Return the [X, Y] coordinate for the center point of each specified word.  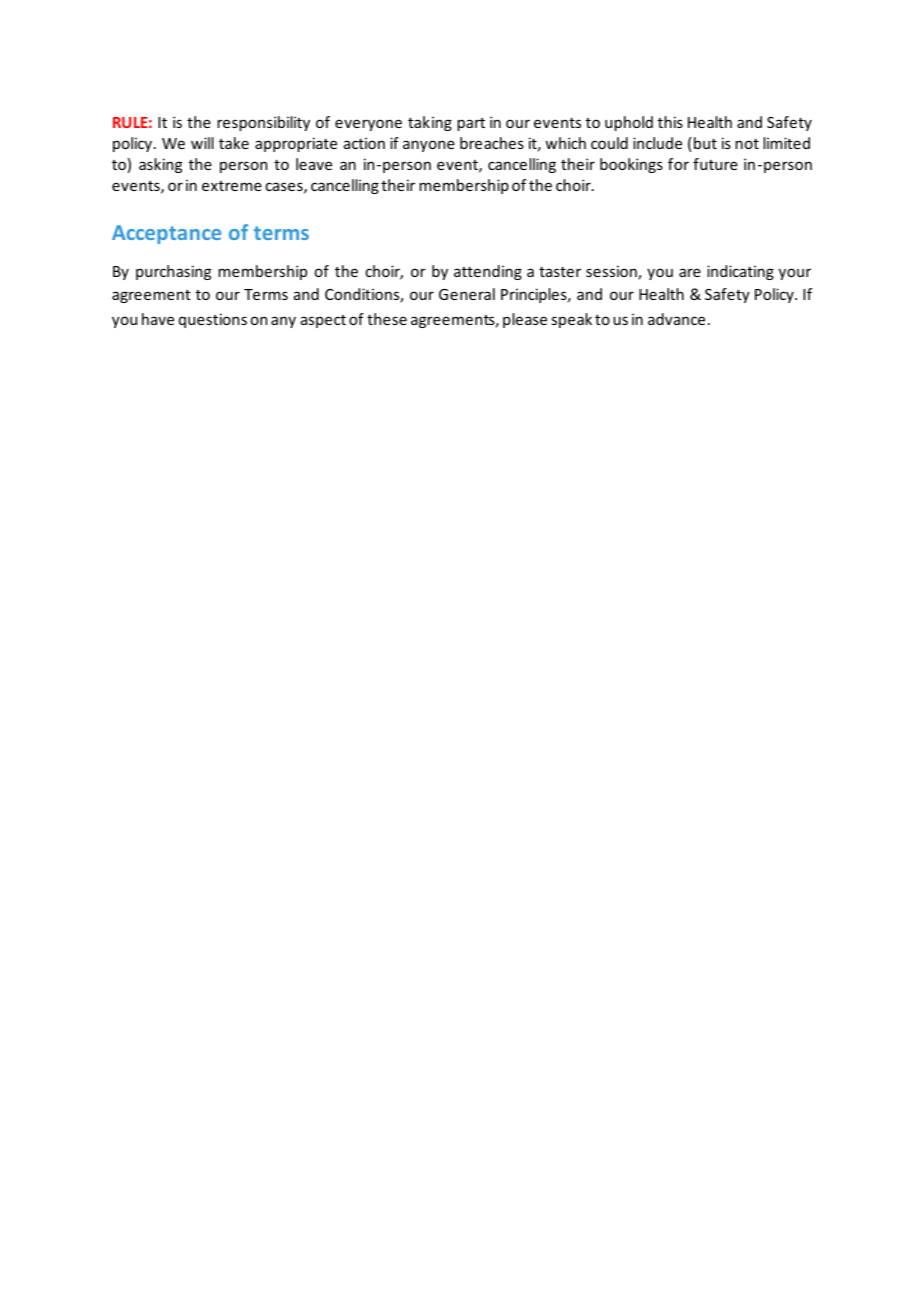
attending [488, 272]
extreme [232, 186]
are [690, 272]
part [471, 124]
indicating [740, 272]
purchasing [173, 272]
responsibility [263, 123]
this [670, 122]
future [715, 164]
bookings [631, 165]
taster [560, 271]
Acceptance [166, 234]
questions [213, 320]
